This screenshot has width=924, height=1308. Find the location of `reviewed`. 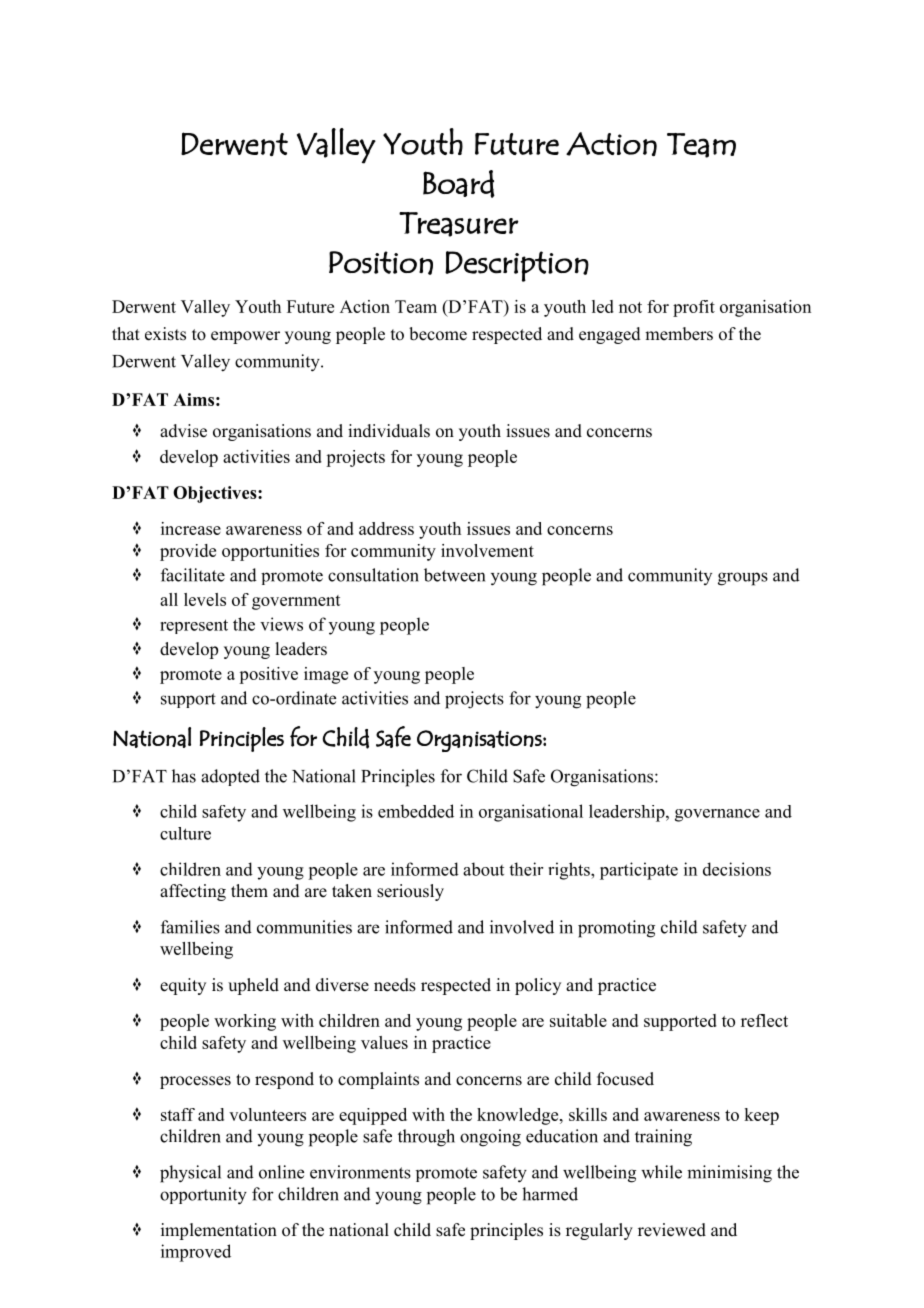

reviewed is located at coordinates (672, 1230).
